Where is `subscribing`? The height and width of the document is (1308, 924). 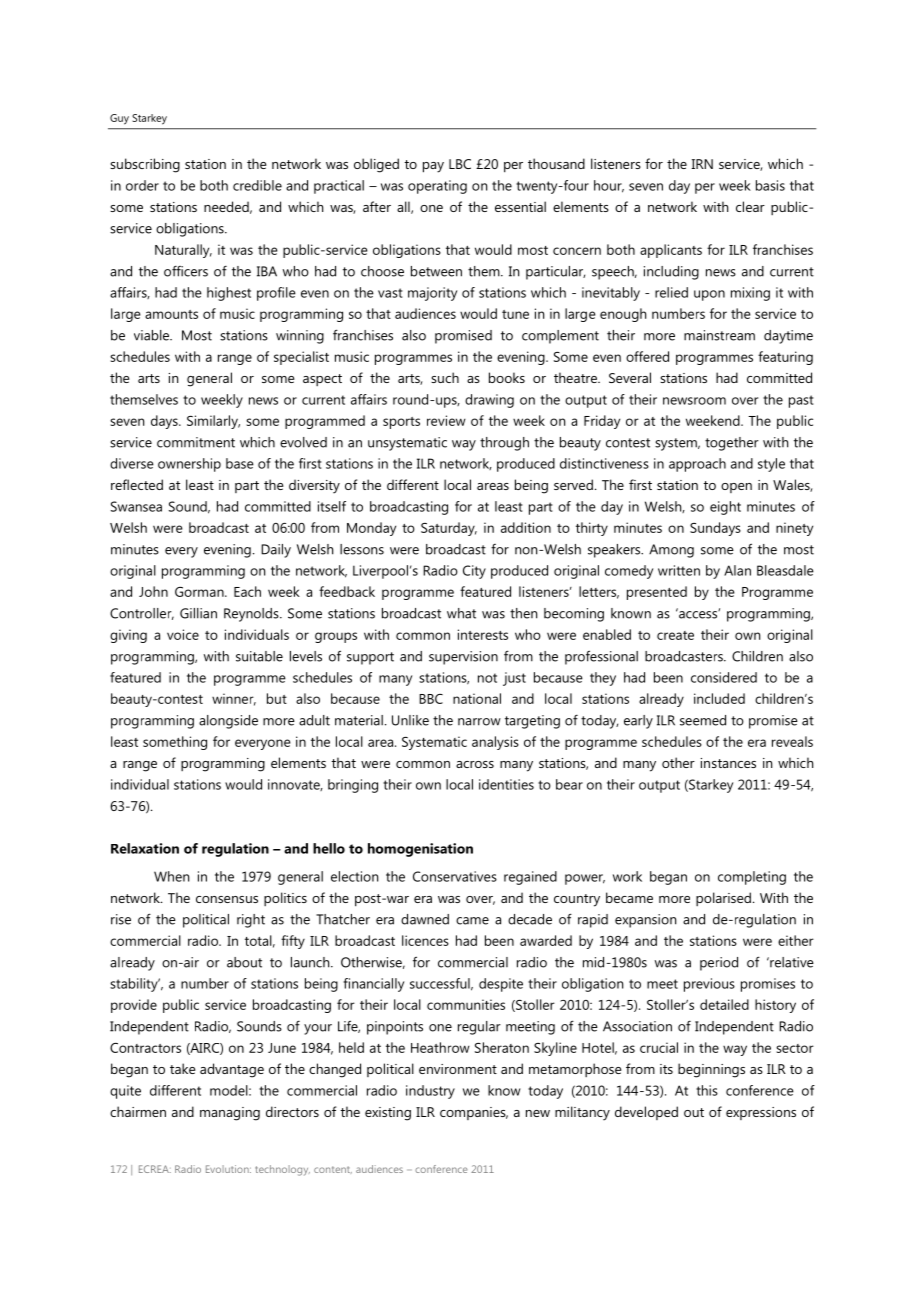 subscribing is located at coordinates (145, 165).
